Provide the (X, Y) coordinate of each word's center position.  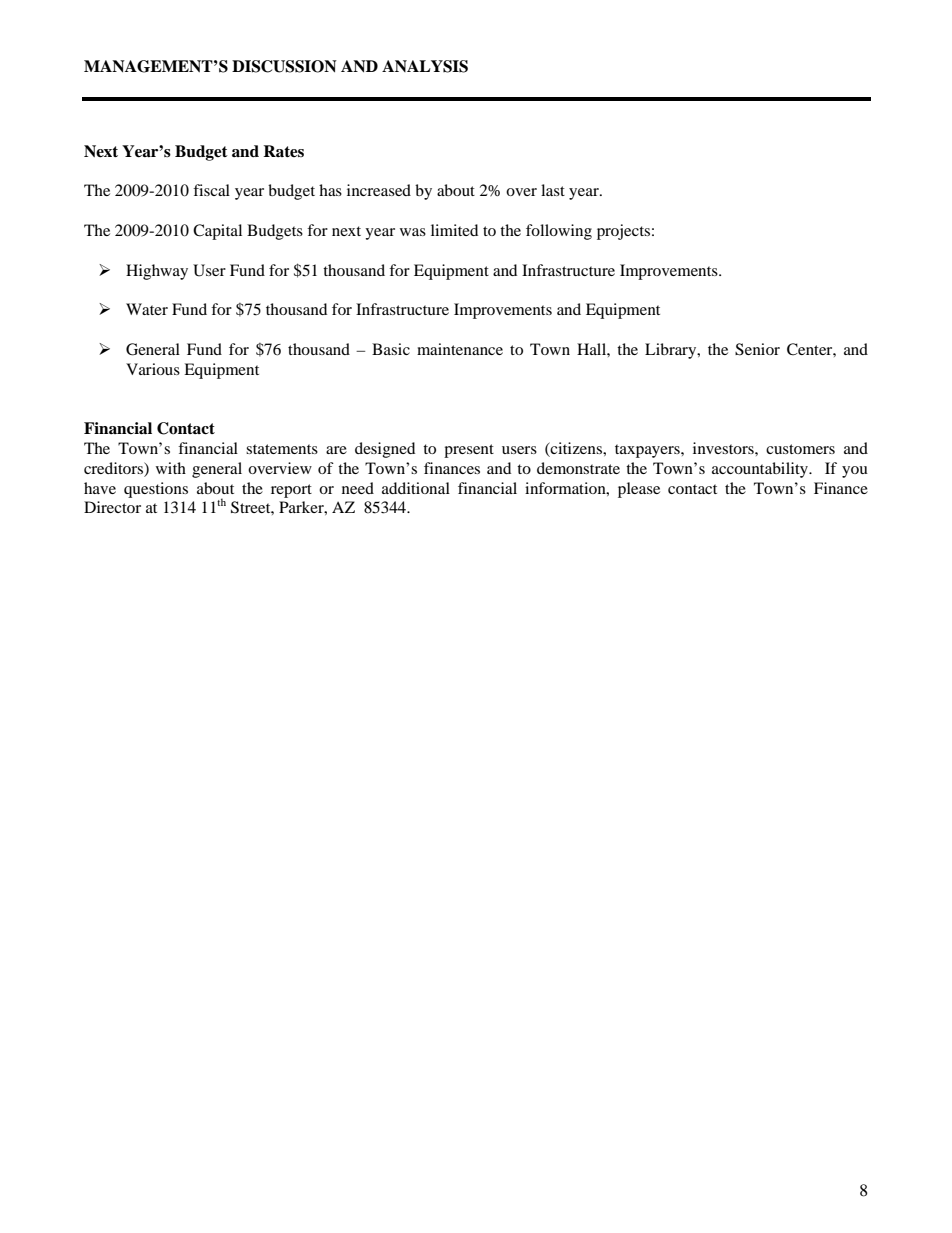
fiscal (211, 190)
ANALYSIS (425, 66)
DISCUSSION (284, 66)
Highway (157, 272)
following (559, 232)
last (553, 190)
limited (454, 230)
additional (416, 488)
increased (379, 190)
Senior (757, 349)
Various (153, 369)
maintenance (460, 349)
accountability (761, 470)
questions (156, 490)
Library (672, 351)
